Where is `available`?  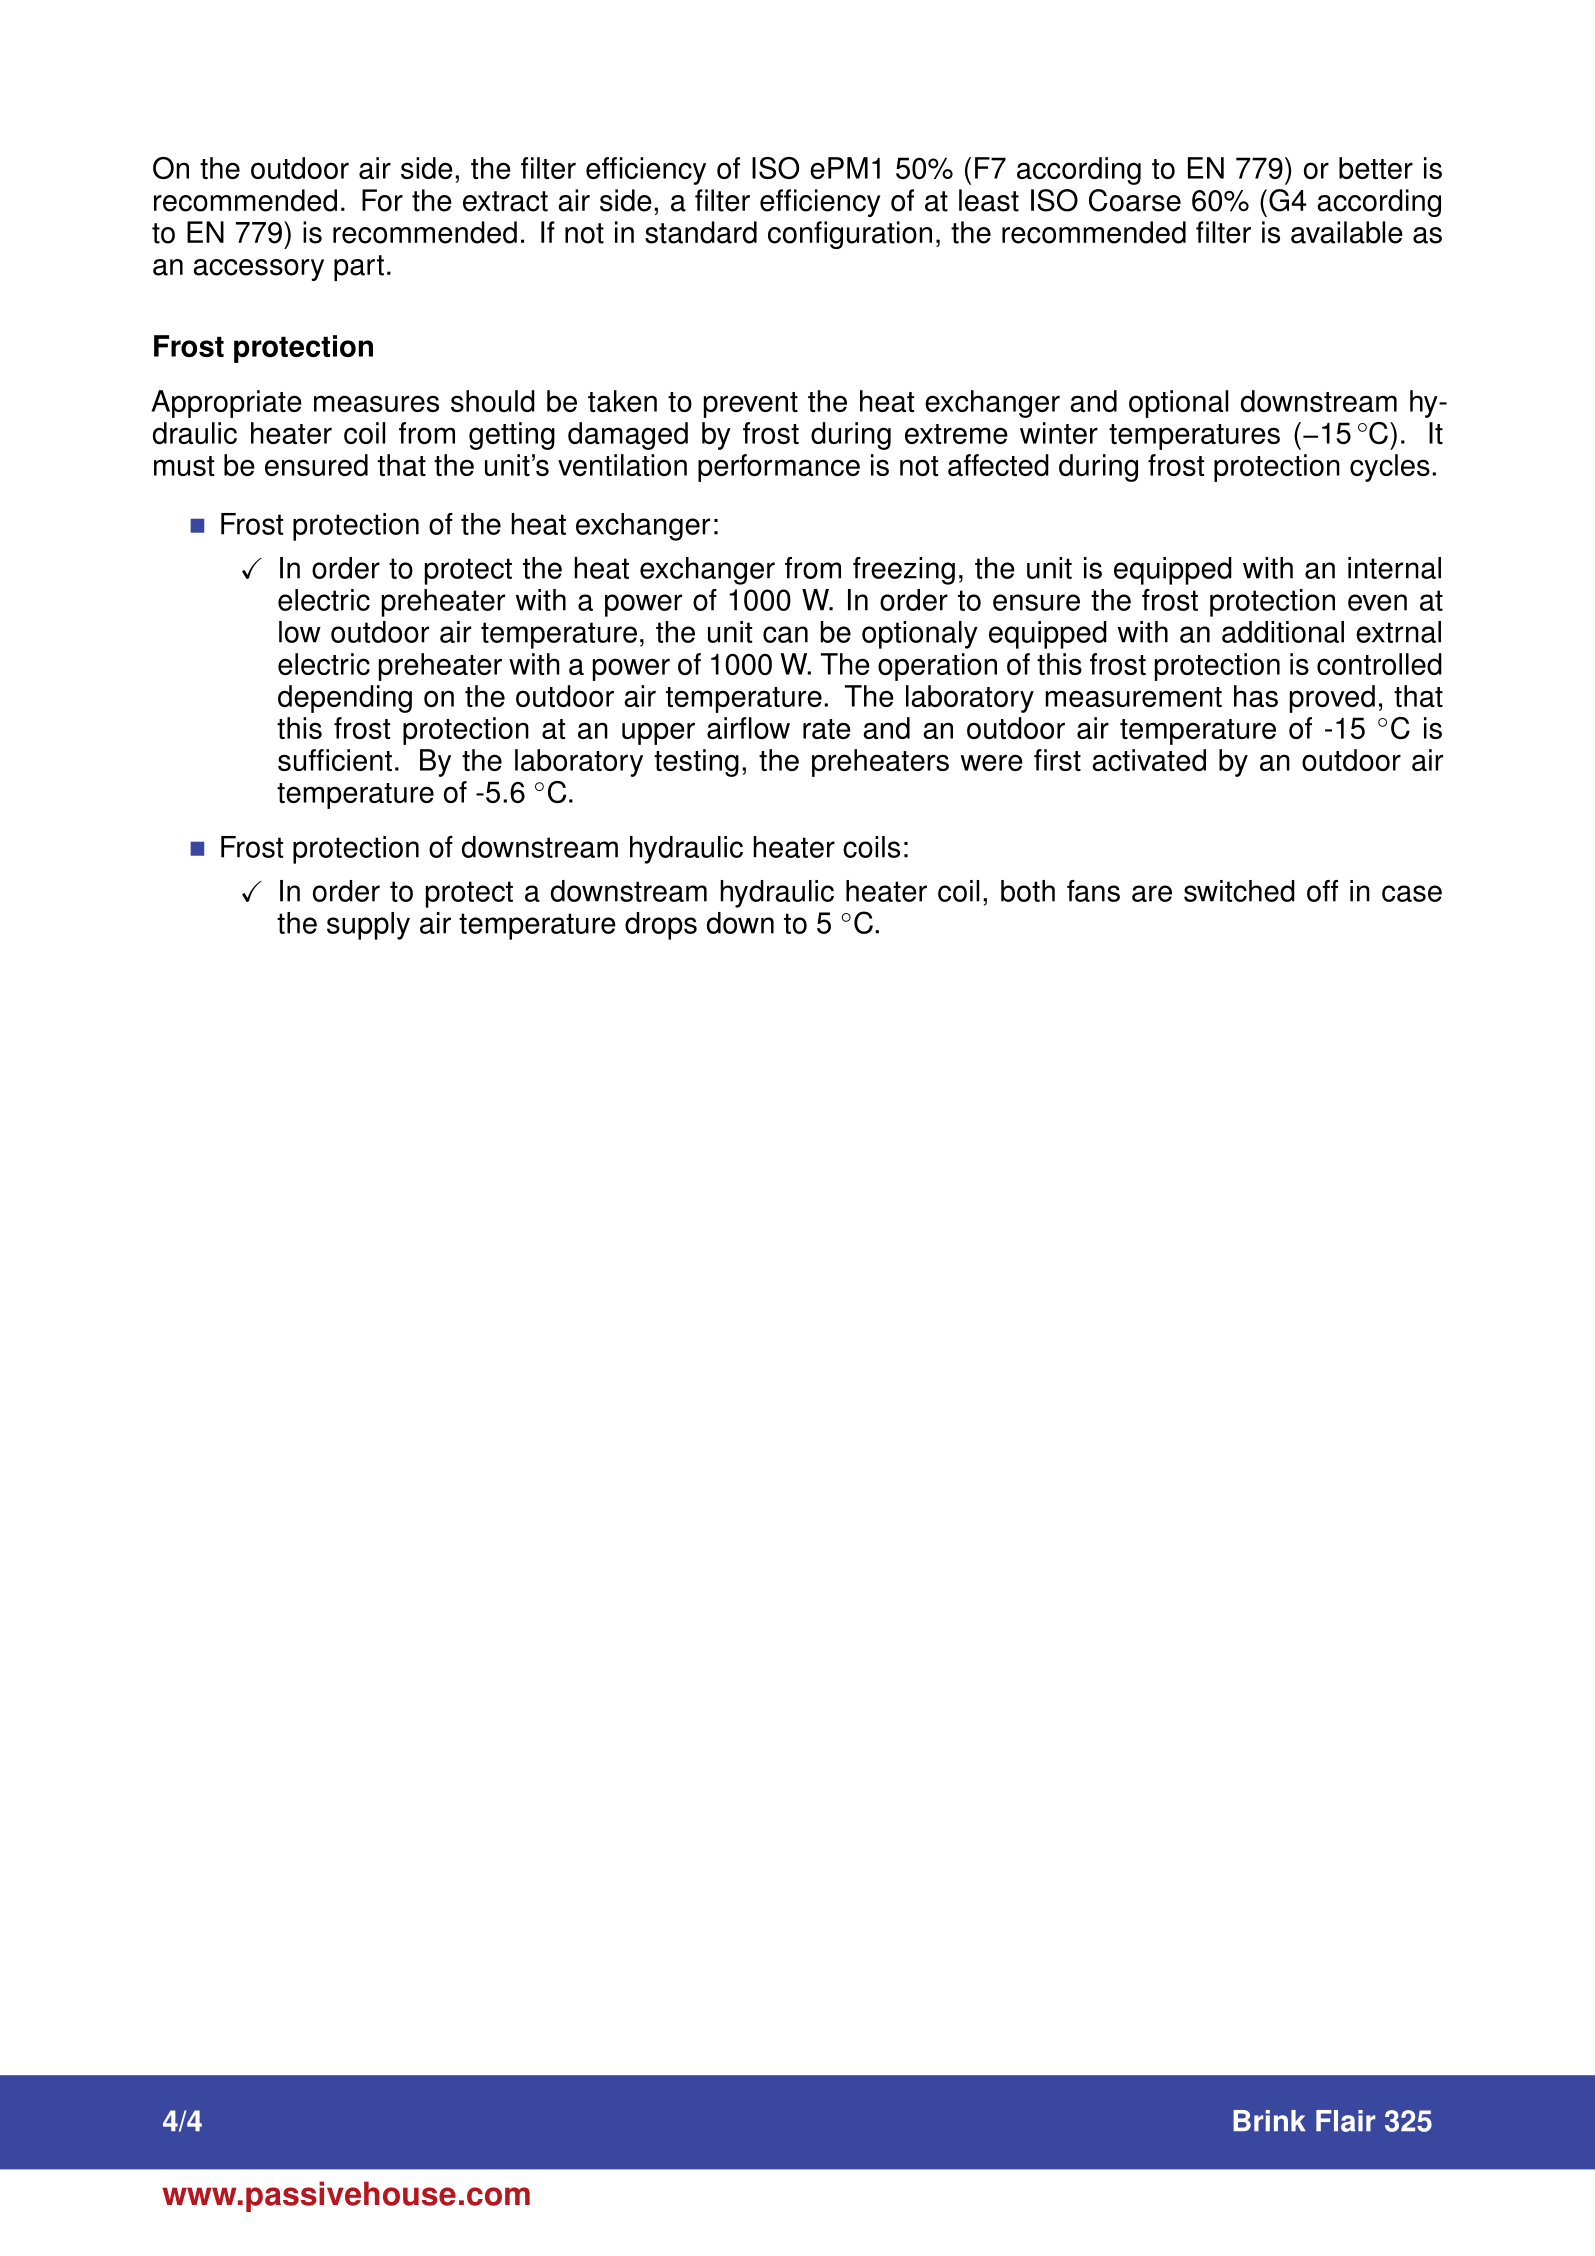
available is located at coordinates (1347, 232).
